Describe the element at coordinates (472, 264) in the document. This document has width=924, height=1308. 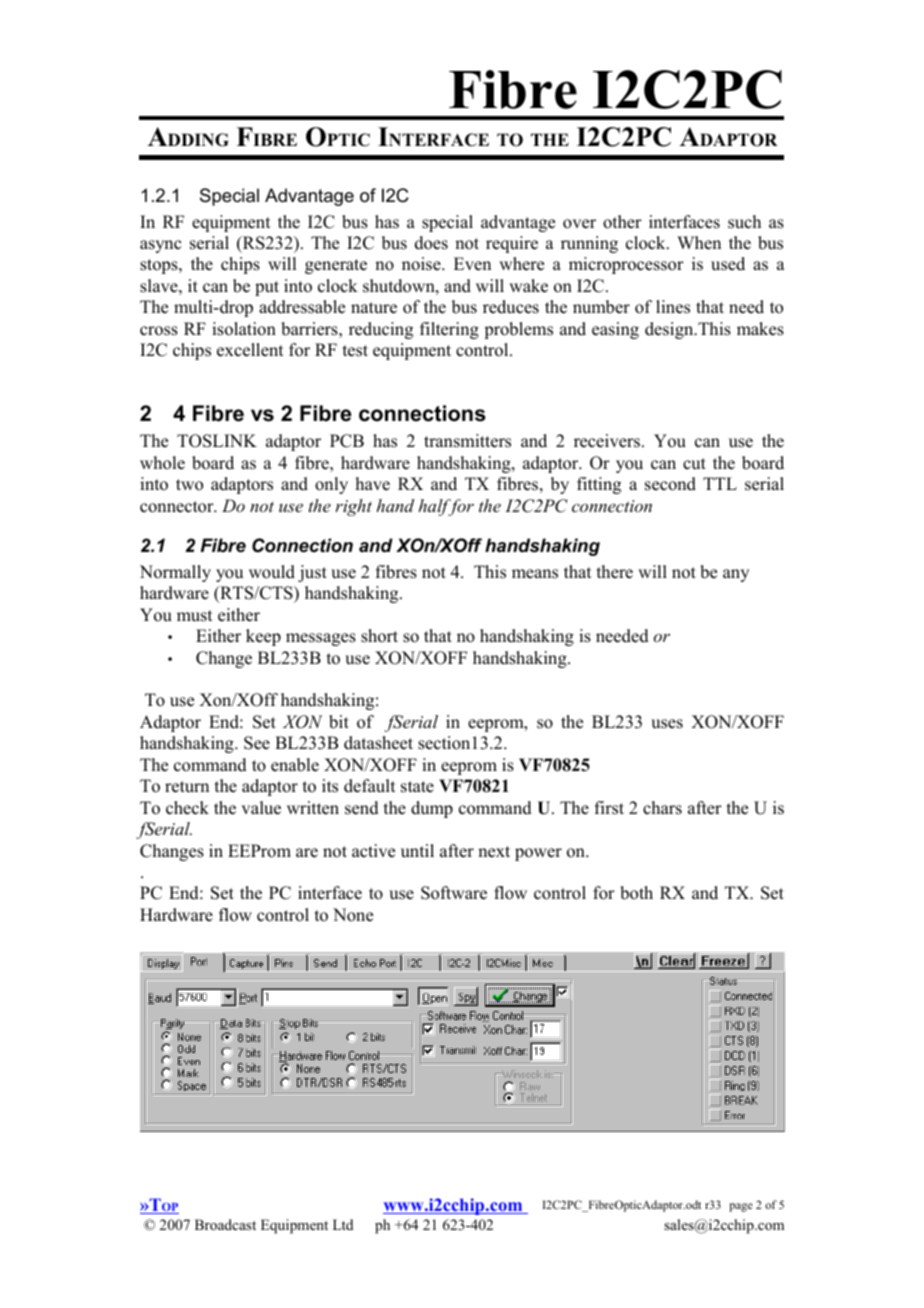
I see `Even` at that location.
